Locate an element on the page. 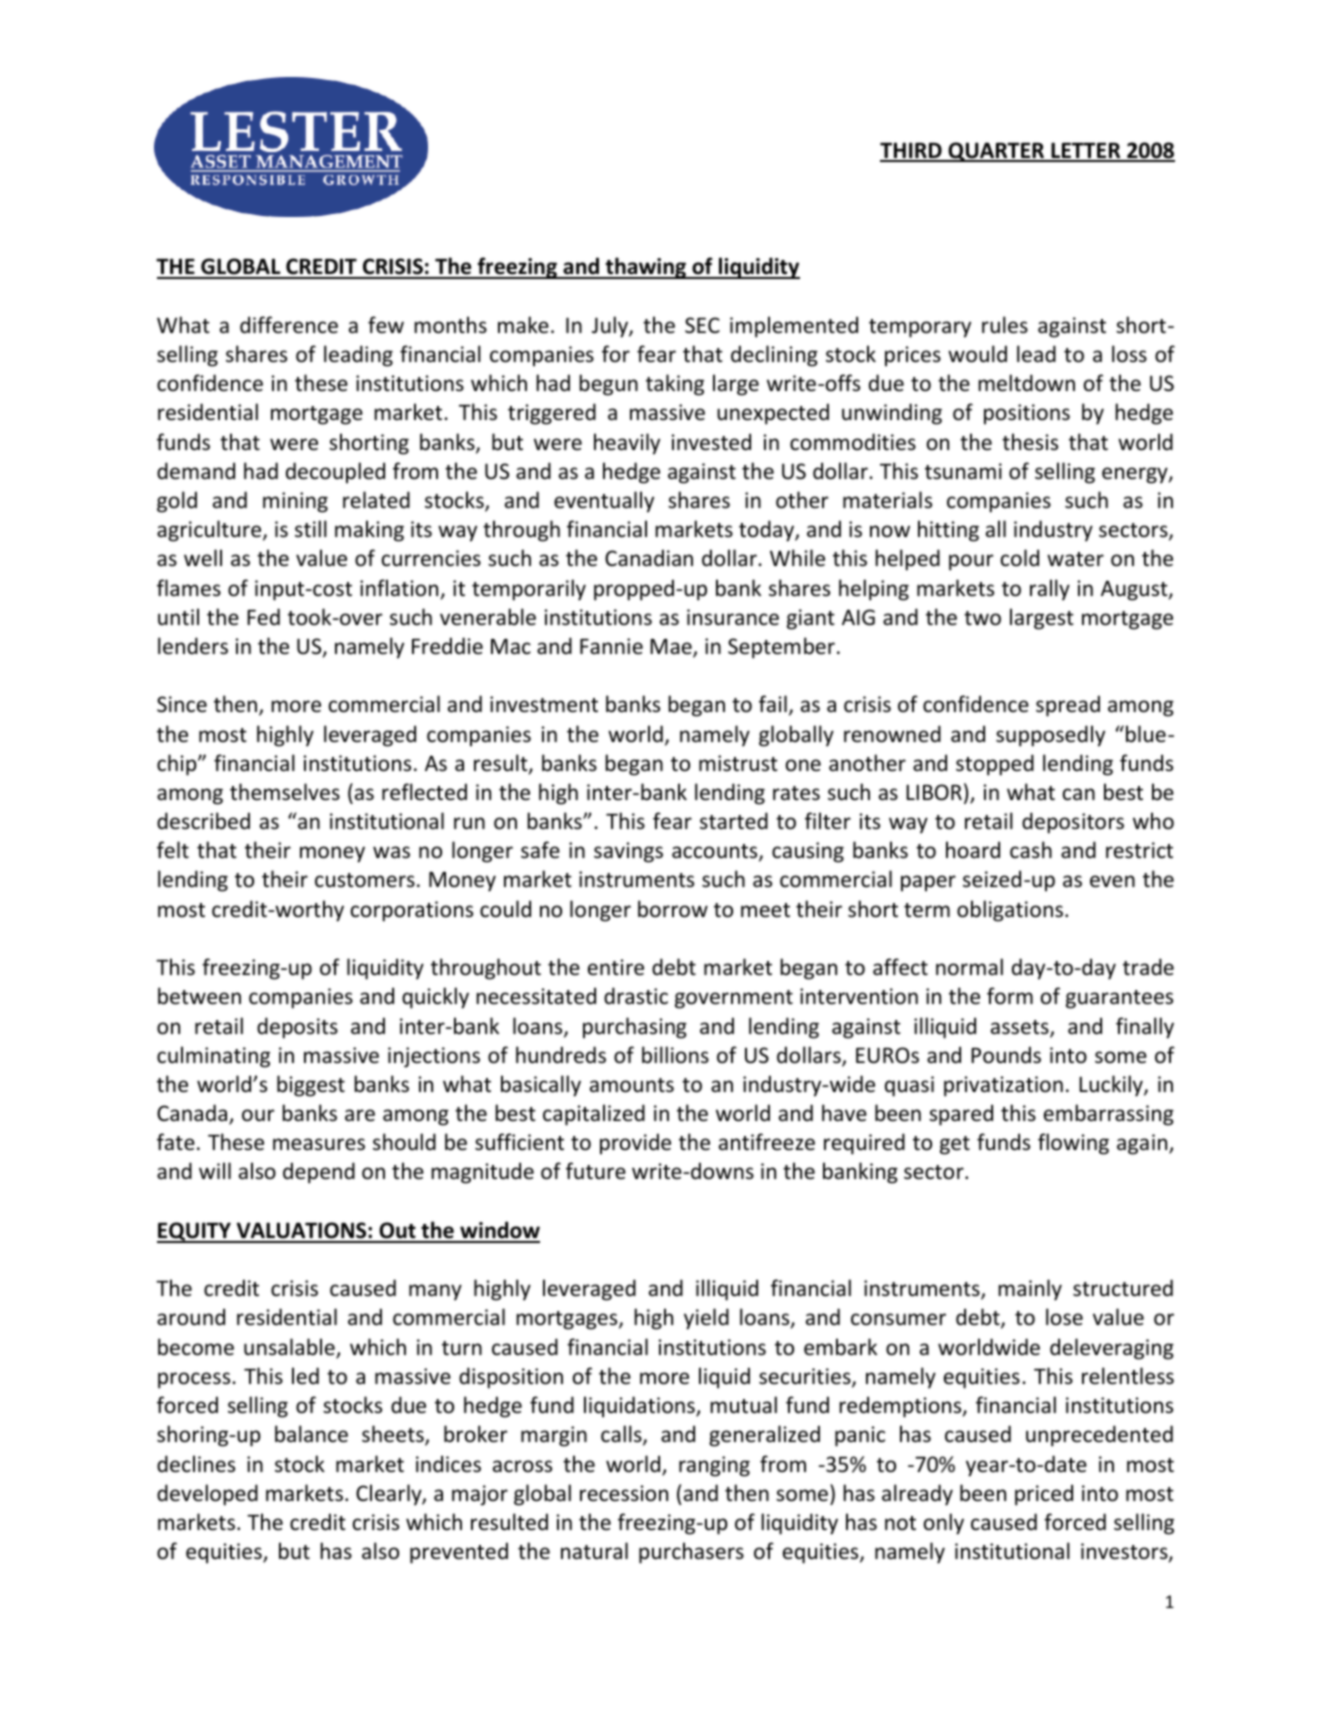 Image resolution: width=1331 pixels, height=1722 pixels. difference is located at coordinates (289, 325).
